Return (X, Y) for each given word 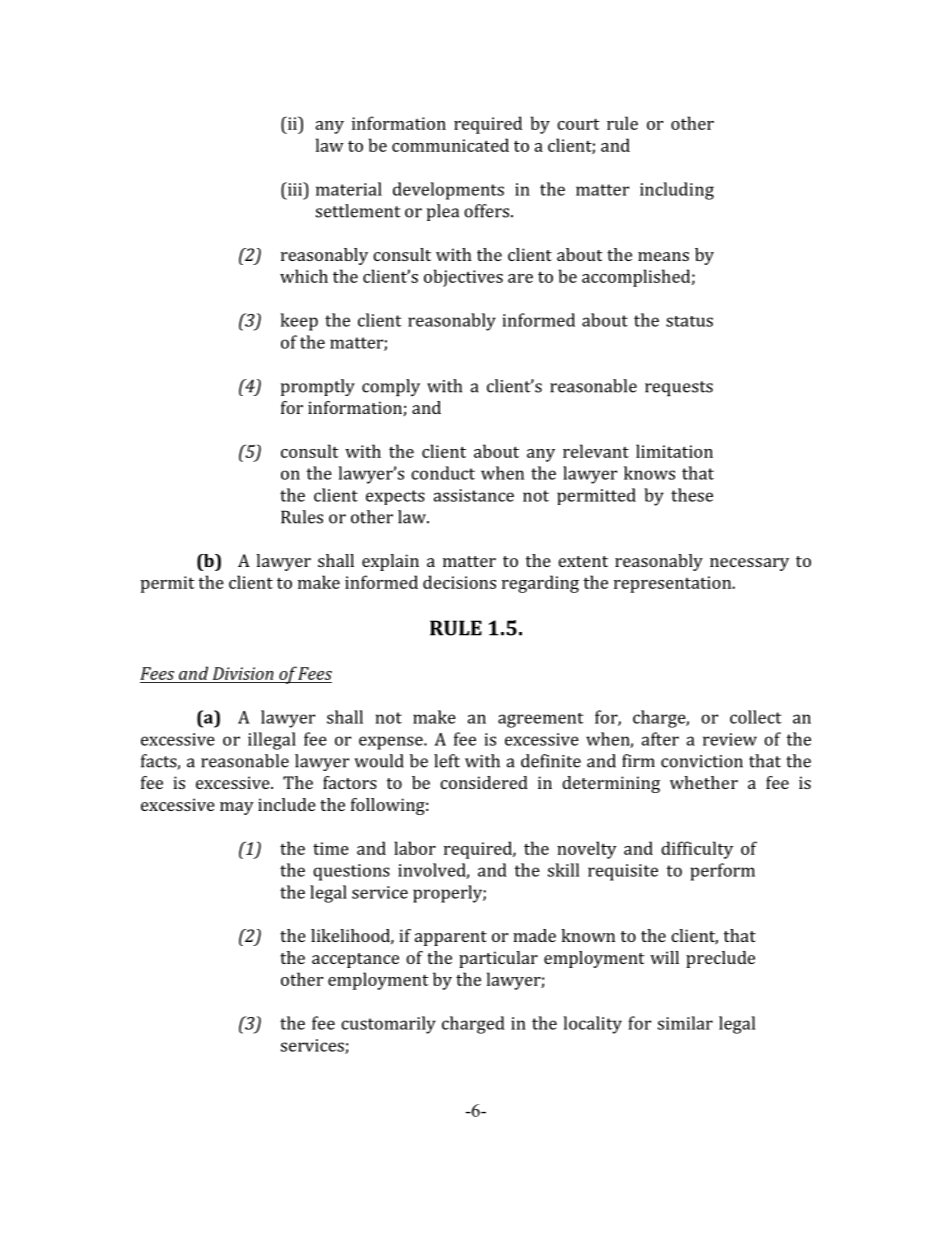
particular (498, 959)
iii (294, 189)
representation (674, 584)
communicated (450, 145)
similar (685, 1023)
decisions (459, 582)
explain (390, 562)
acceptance (355, 960)
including (677, 191)
